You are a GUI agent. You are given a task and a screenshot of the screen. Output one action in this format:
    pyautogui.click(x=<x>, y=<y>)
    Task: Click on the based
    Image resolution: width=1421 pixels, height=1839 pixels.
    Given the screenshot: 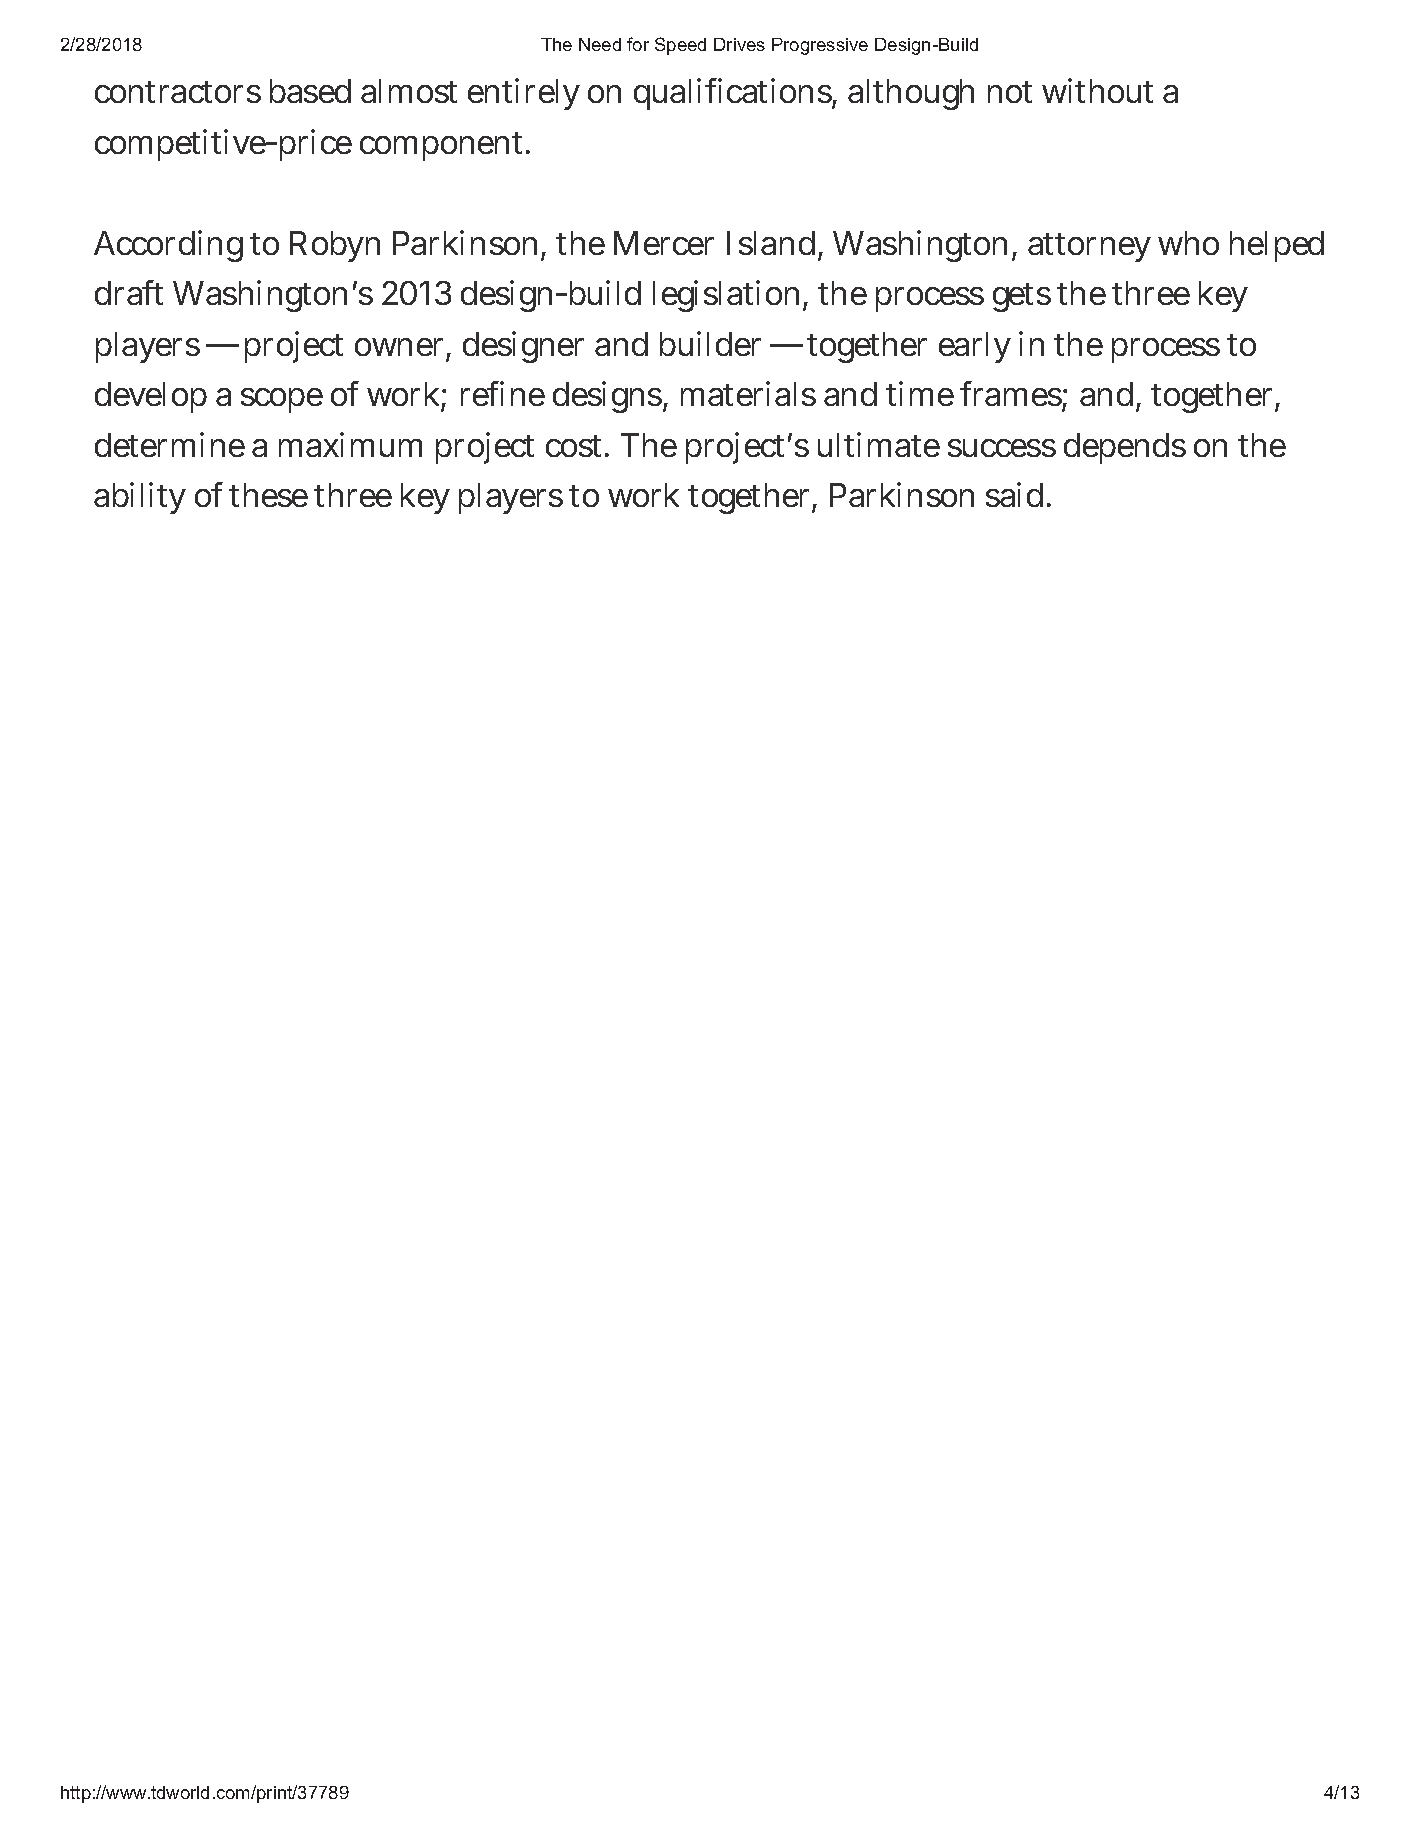 What is the action you would take?
    pyautogui.click(x=310, y=91)
